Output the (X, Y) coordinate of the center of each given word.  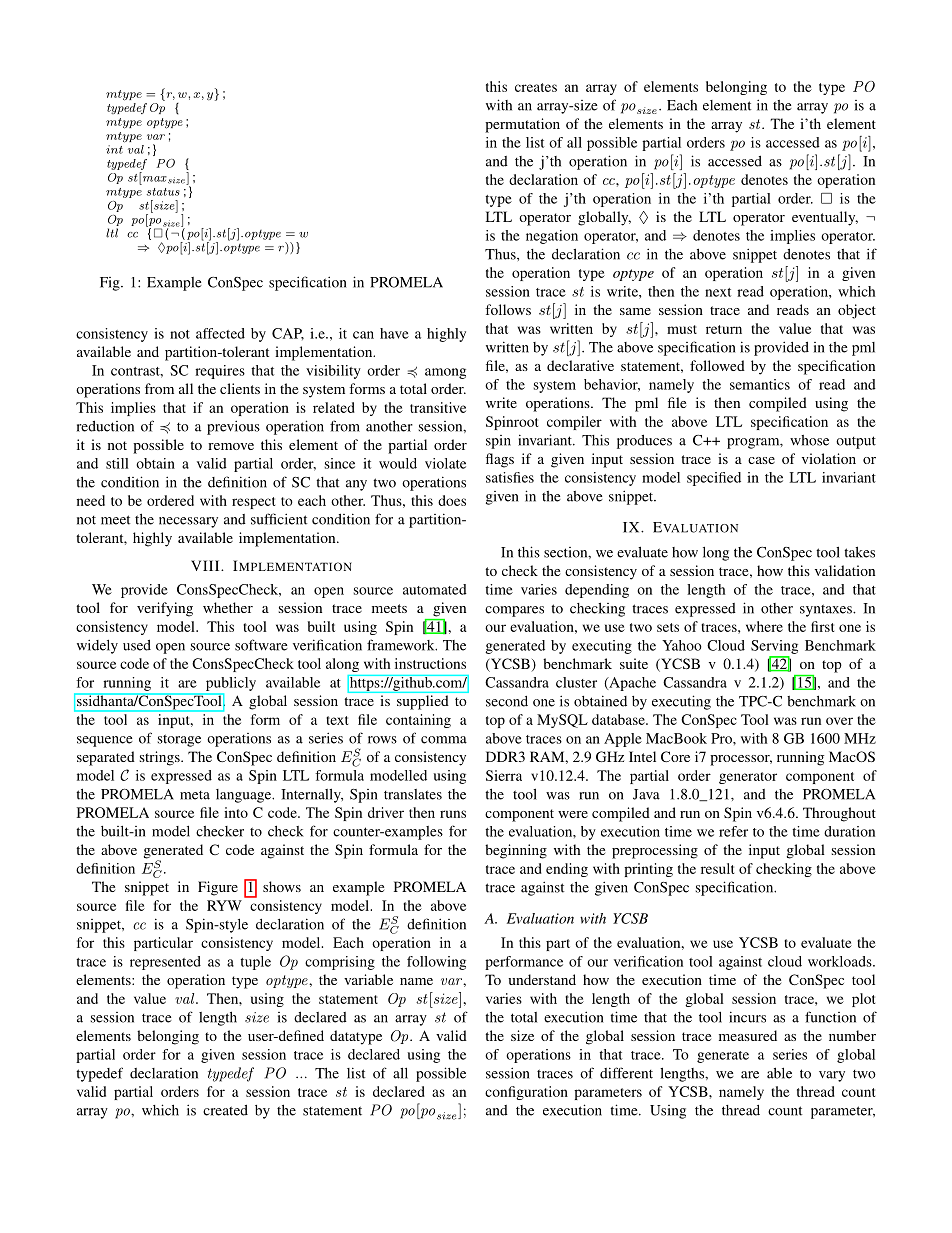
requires (220, 372)
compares (514, 611)
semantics (760, 384)
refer (733, 831)
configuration (526, 1093)
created (225, 1110)
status (163, 192)
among (445, 373)
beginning (516, 851)
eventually (825, 218)
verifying (165, 609)
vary (832, 1076)
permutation (522, 125)
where (764, 626)
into (236, 812)
